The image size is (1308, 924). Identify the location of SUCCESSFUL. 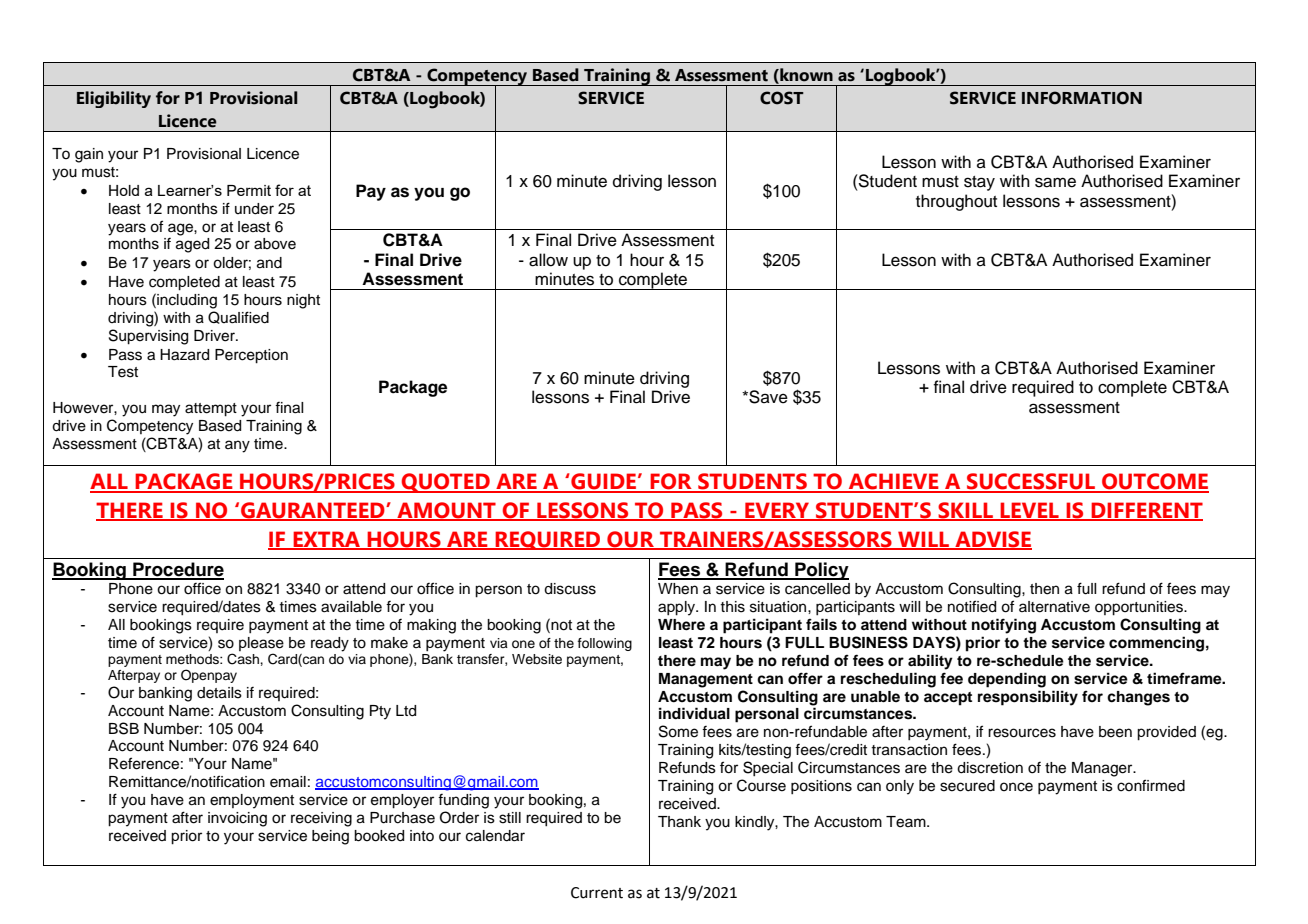
(1031, 482).
